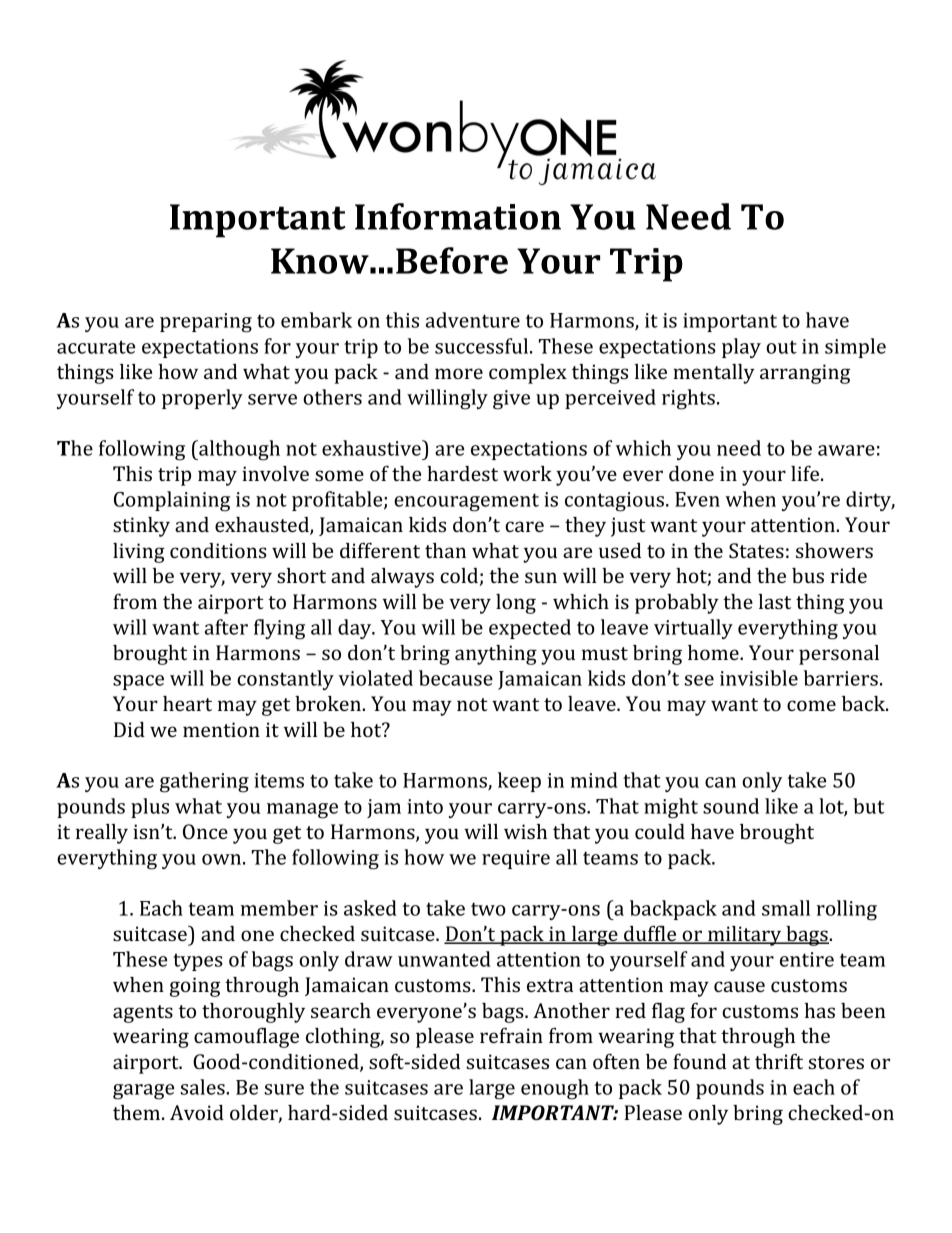 This page has width=952, height=1233. Describe the element at coordinates (527, 473) in the page. I see `work` at that location.
